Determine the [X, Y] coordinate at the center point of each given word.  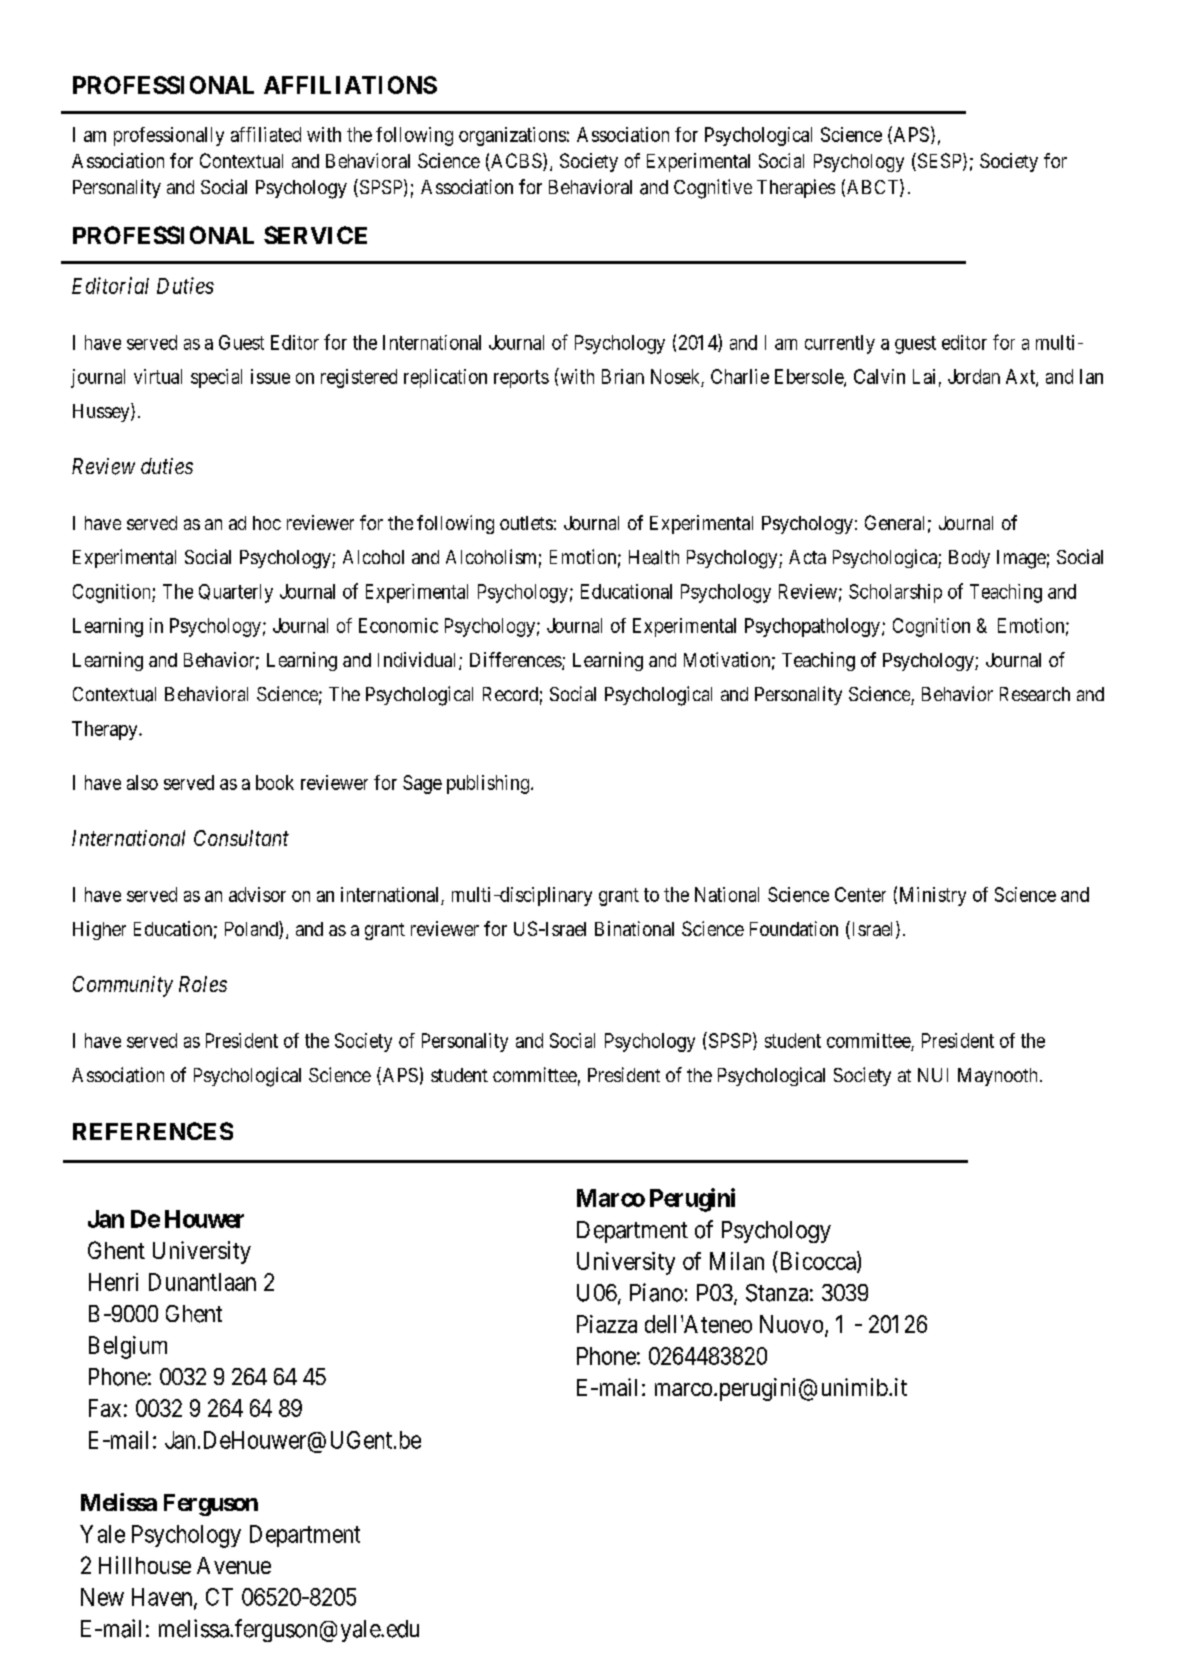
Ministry [933, 896]
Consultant [241, 838]
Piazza [607, 1324]
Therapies [796, 188]
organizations [512, 136]
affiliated [266, 134]
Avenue [234, 1565]
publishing [488, 784]
